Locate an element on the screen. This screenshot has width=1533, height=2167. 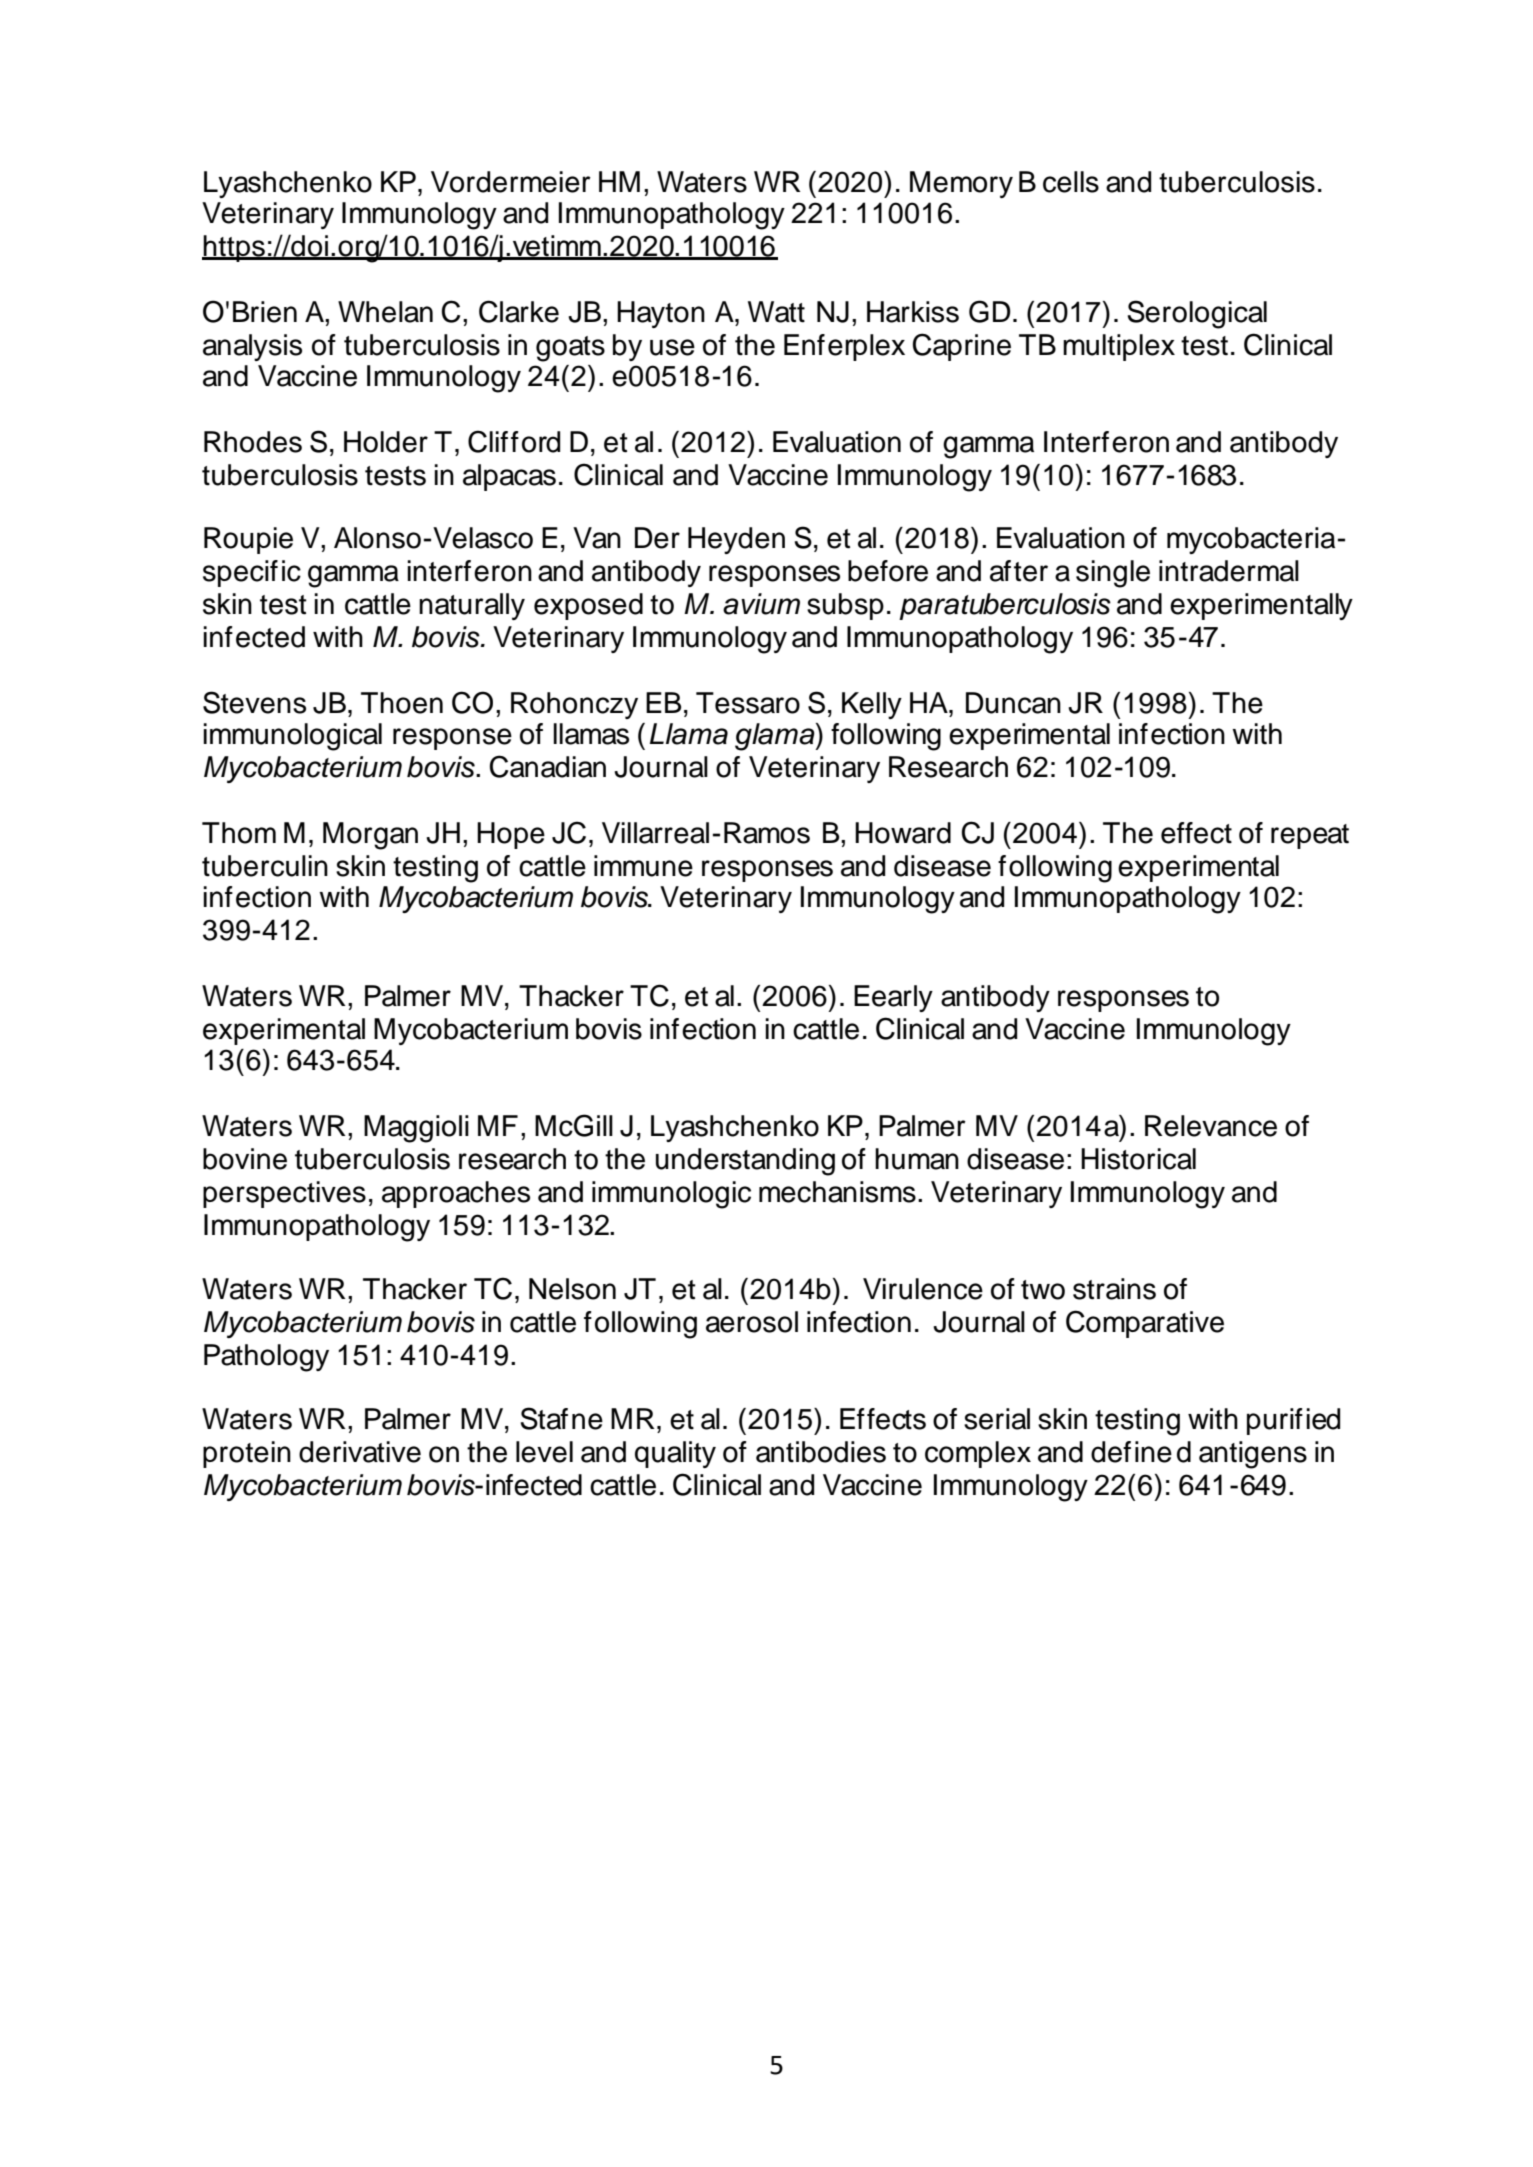
Historical is located at coordinates (1138, 1159).
